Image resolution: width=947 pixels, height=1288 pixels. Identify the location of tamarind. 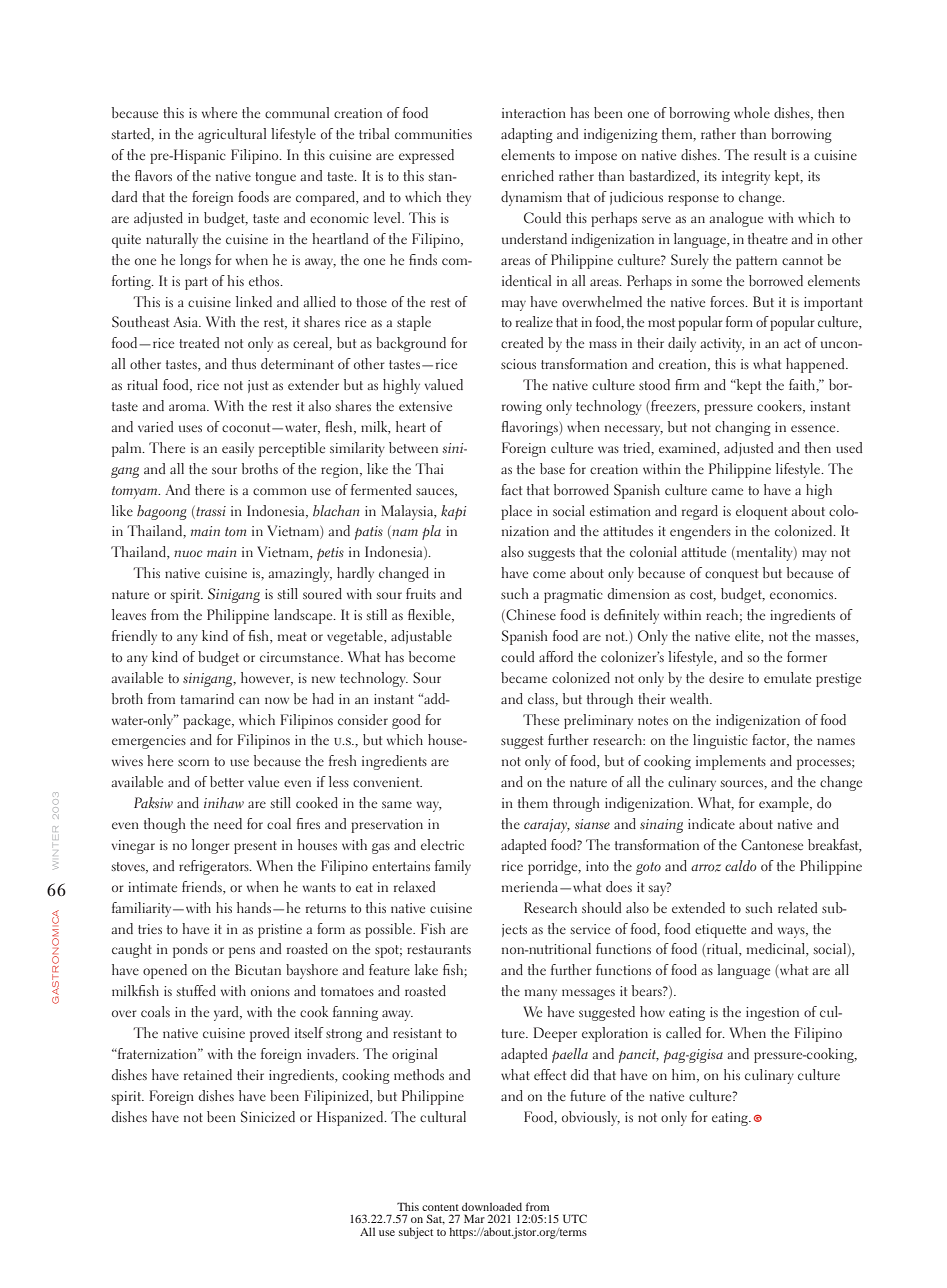
(207, 698).
